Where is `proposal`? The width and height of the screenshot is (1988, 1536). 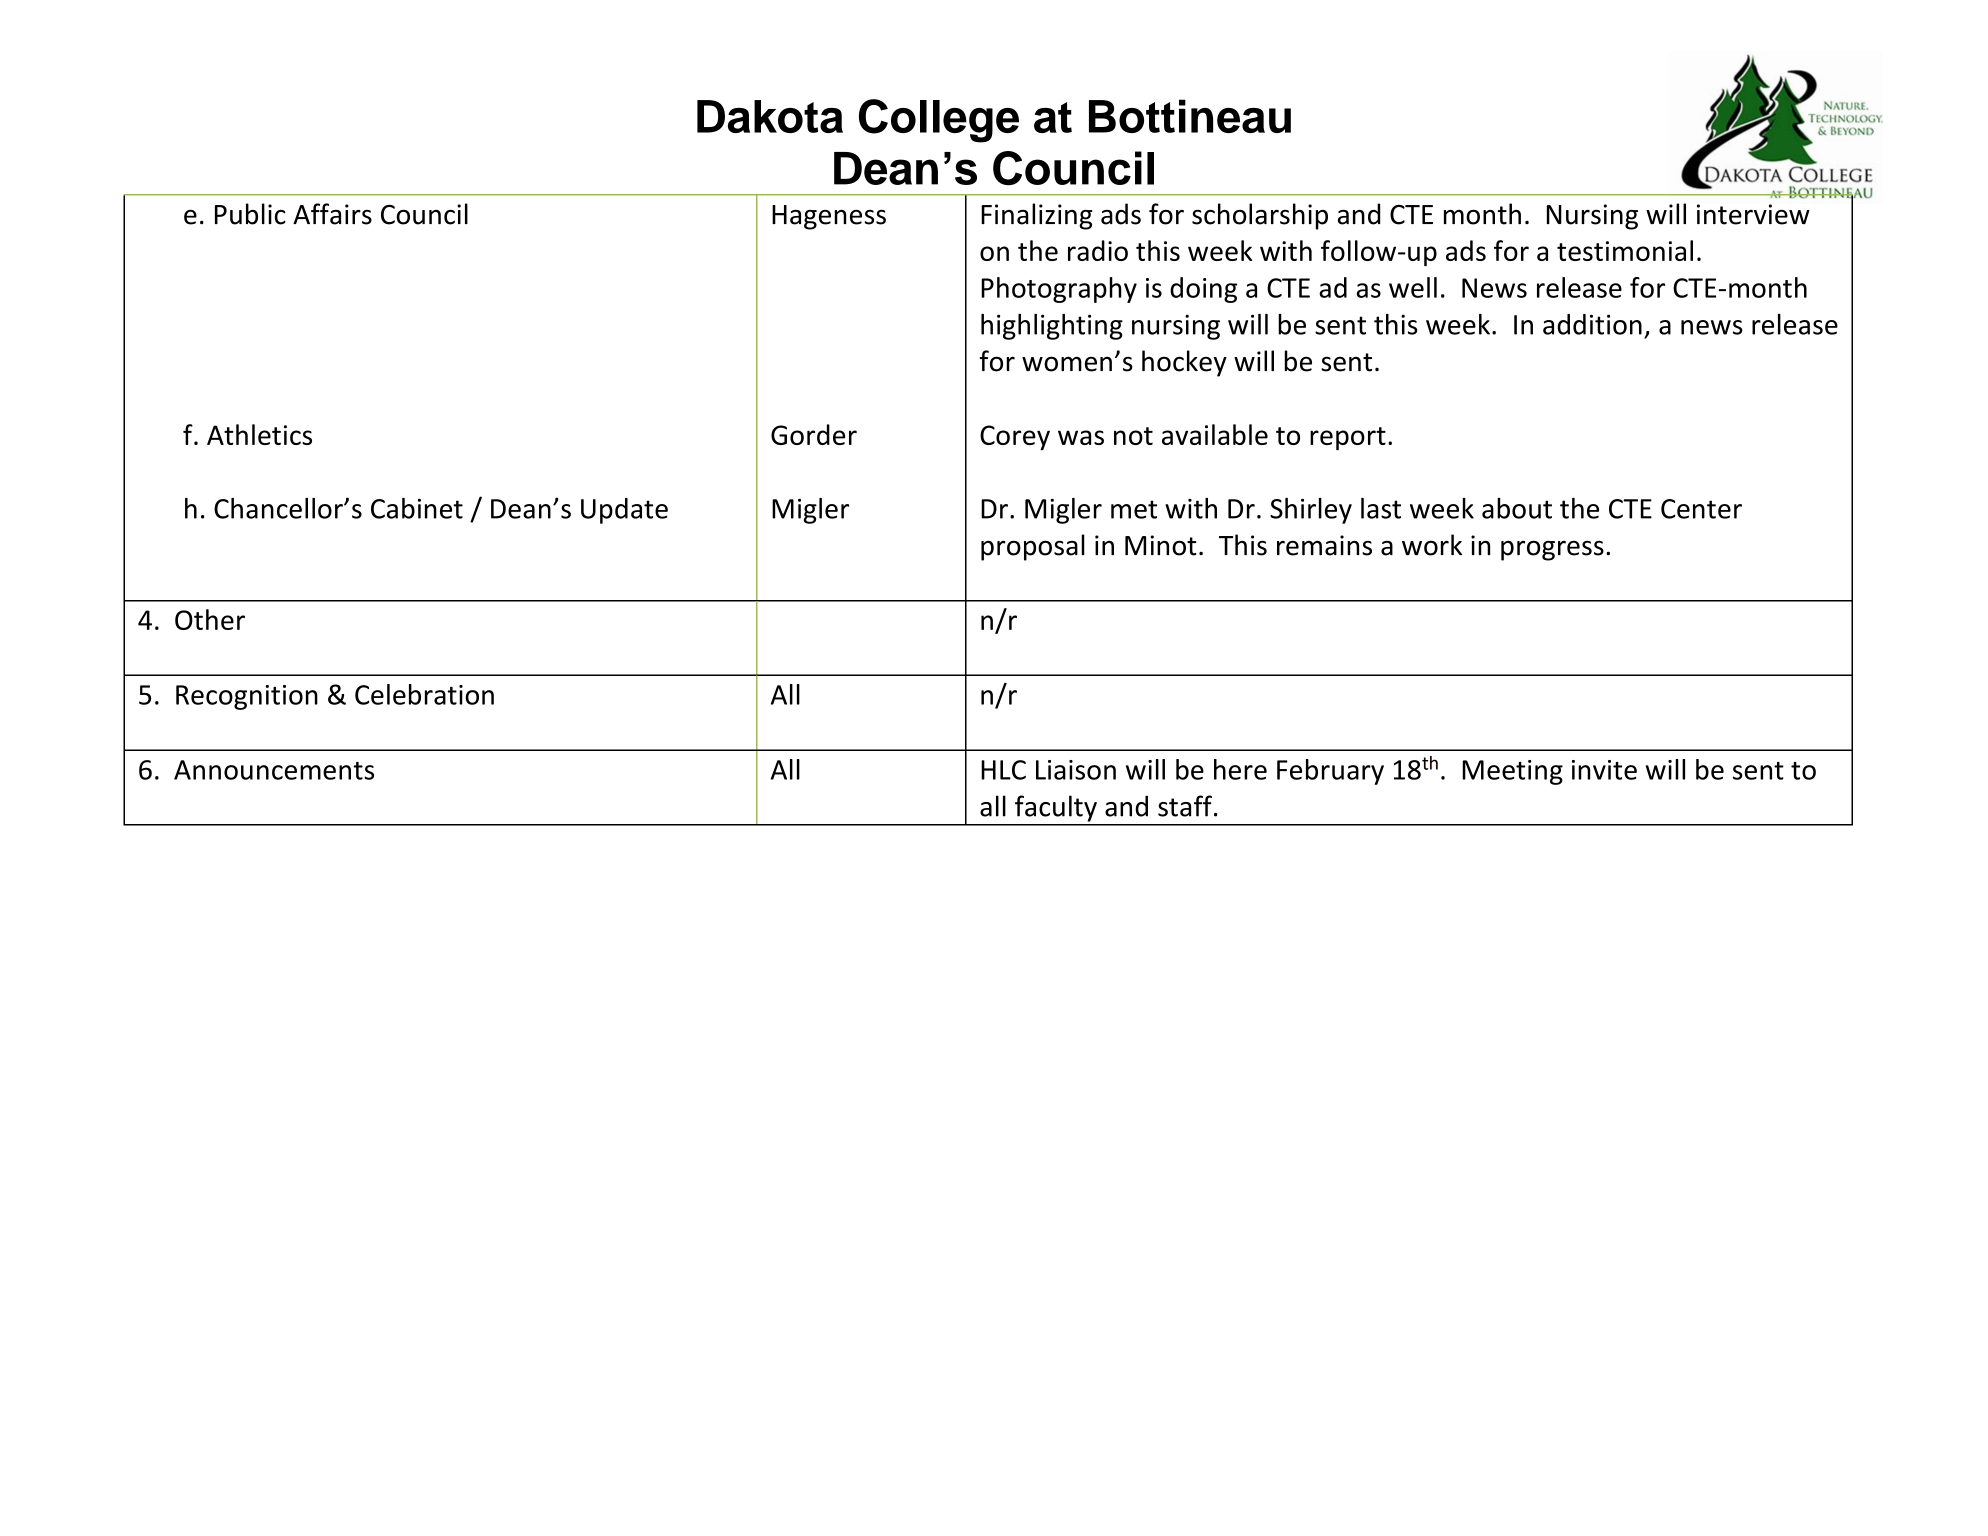
proposal is located at coordinates (1033, 547).
